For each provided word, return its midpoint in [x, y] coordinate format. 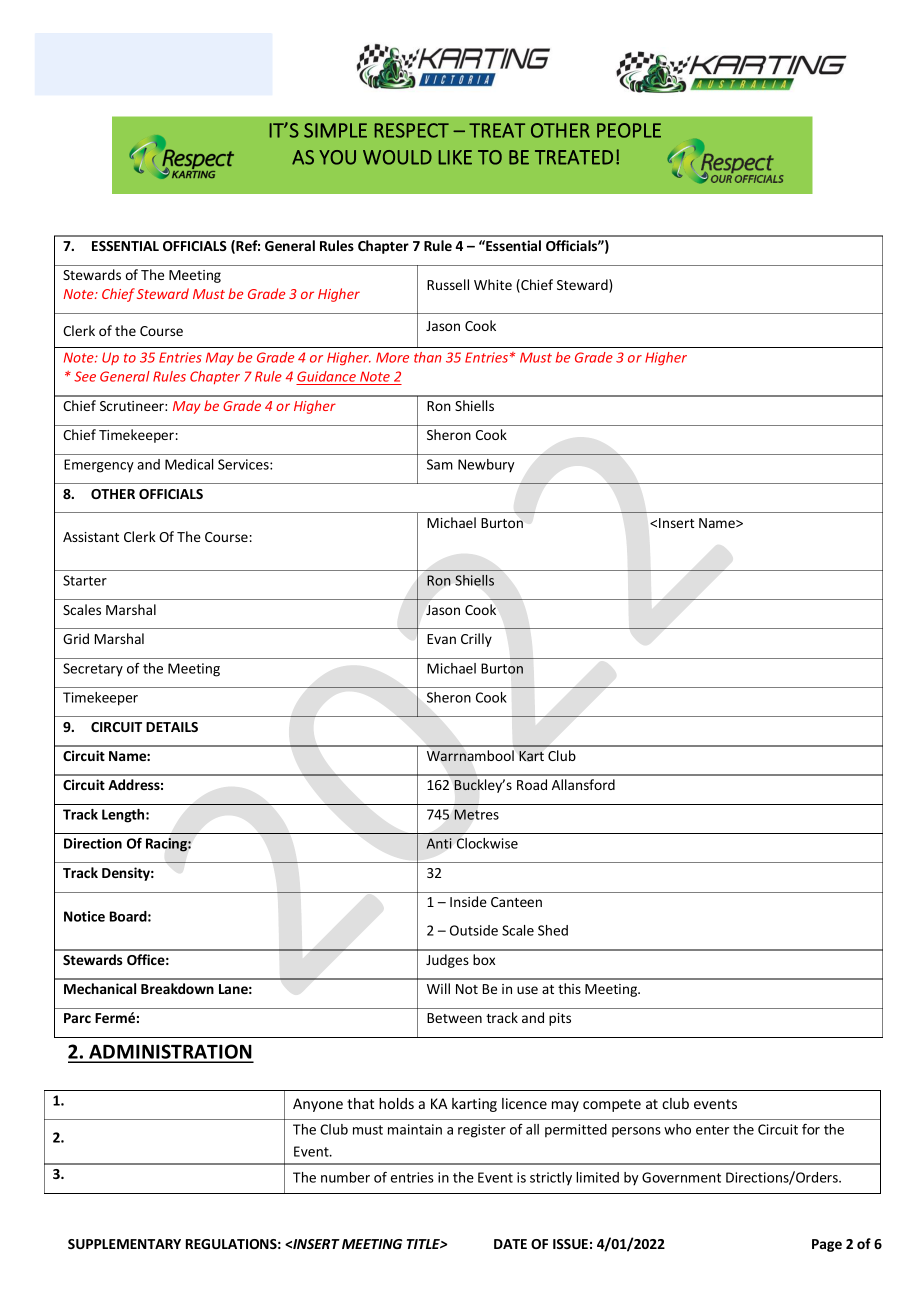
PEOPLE [629, 130]
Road [532, 784]
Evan [441, 639]
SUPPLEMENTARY [124, 1244]
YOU [337, 157]
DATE [510, 1244]
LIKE [455, 157]
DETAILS [172, 727]
